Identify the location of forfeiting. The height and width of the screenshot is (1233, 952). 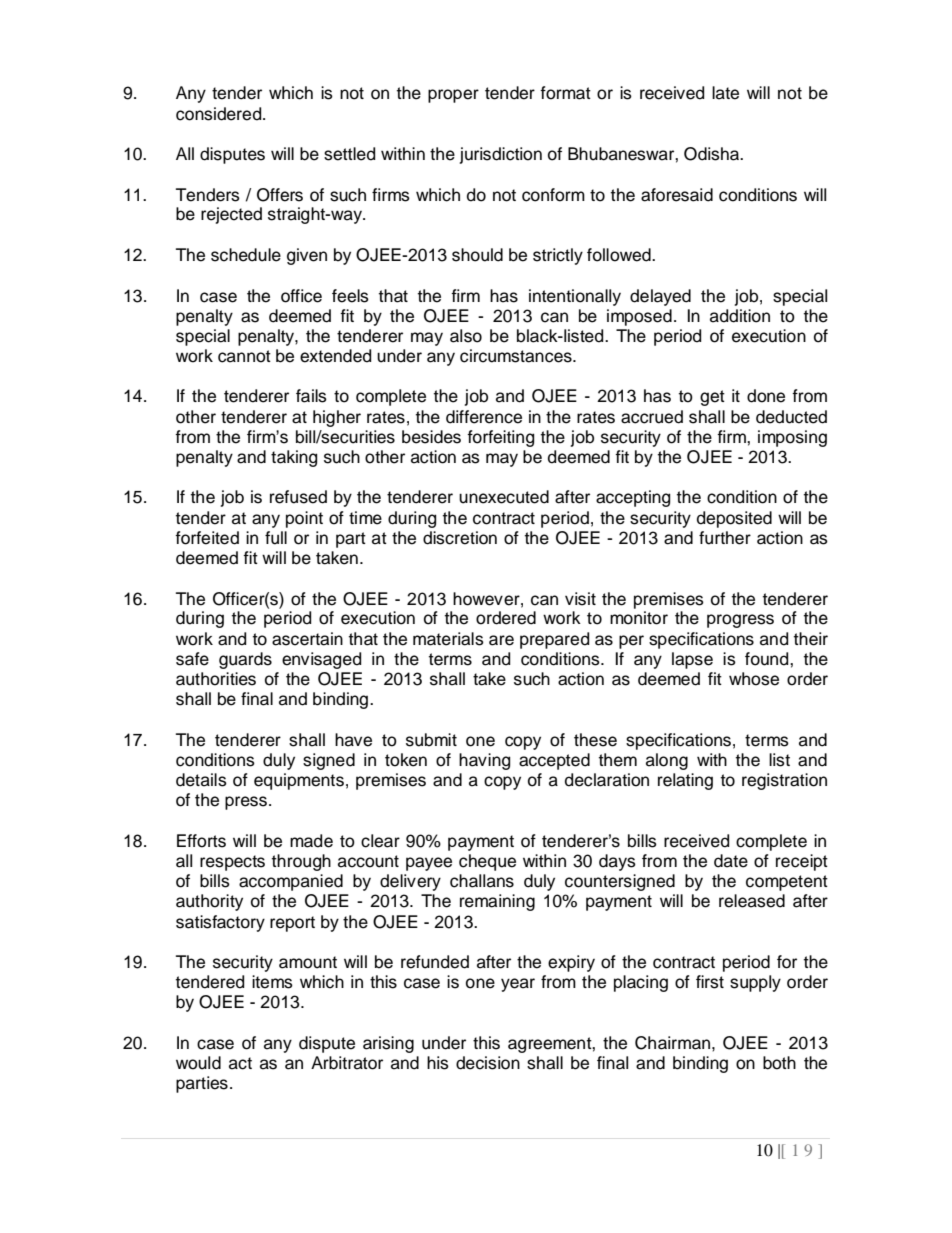
(500, 438).
